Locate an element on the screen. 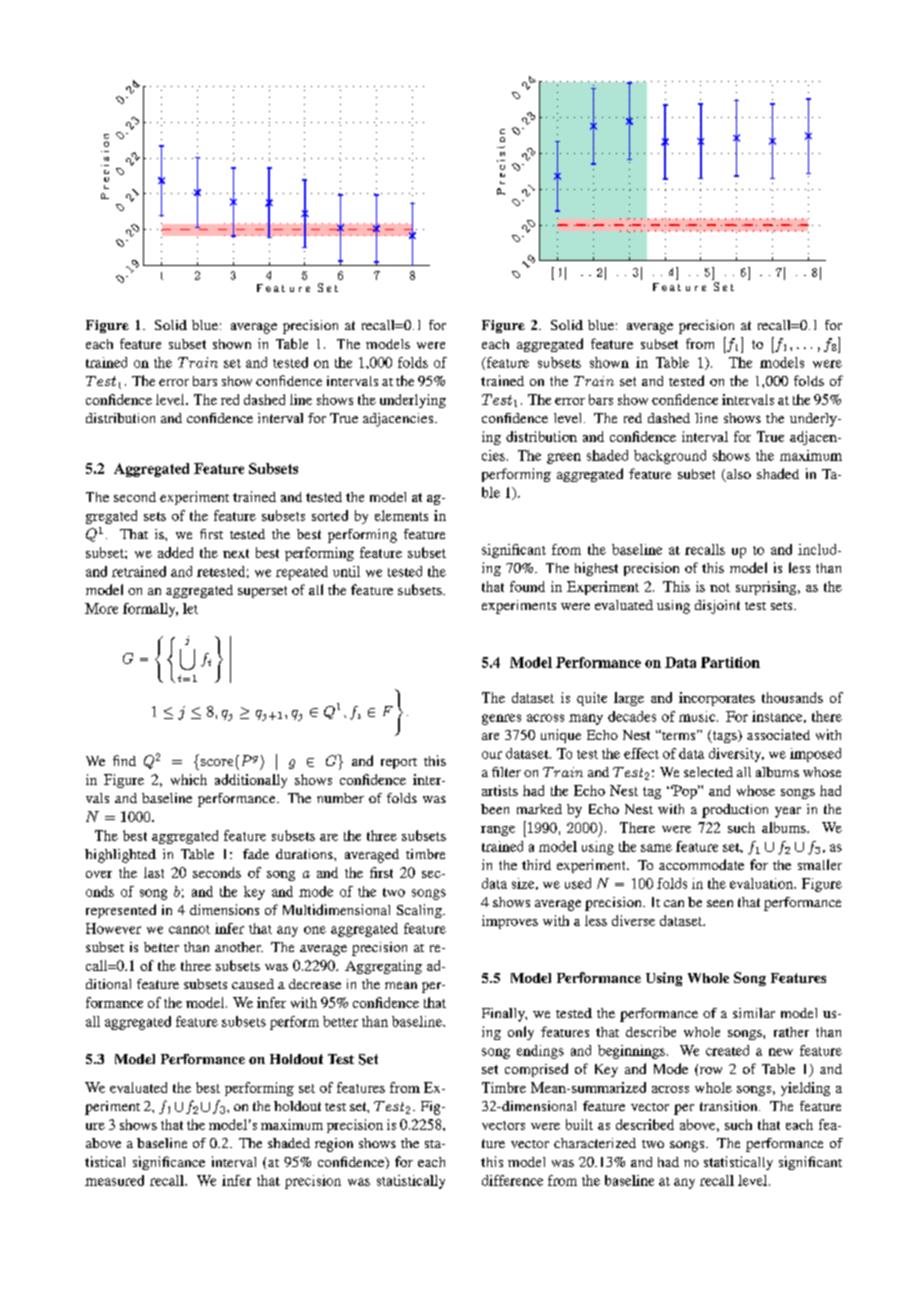 The height and width of the screenshot is (1308, 924). difference is located at coordinates (512, 1180).
